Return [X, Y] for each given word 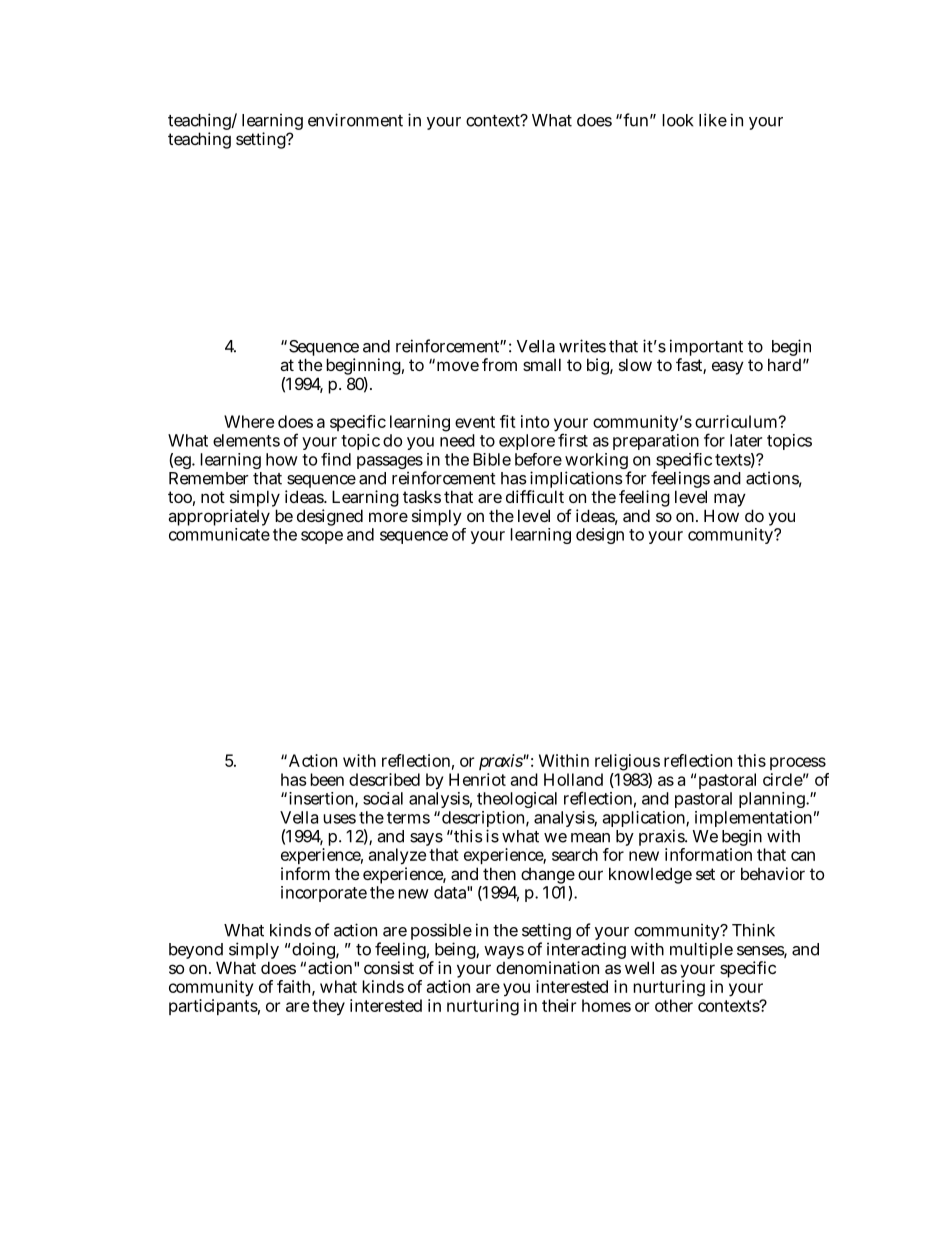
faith [293, 986]
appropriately [219, 519]
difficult [535, 496]
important [706, 349]
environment [355, 120]
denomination [547, 967]
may [729, 501]
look [677, 120]
